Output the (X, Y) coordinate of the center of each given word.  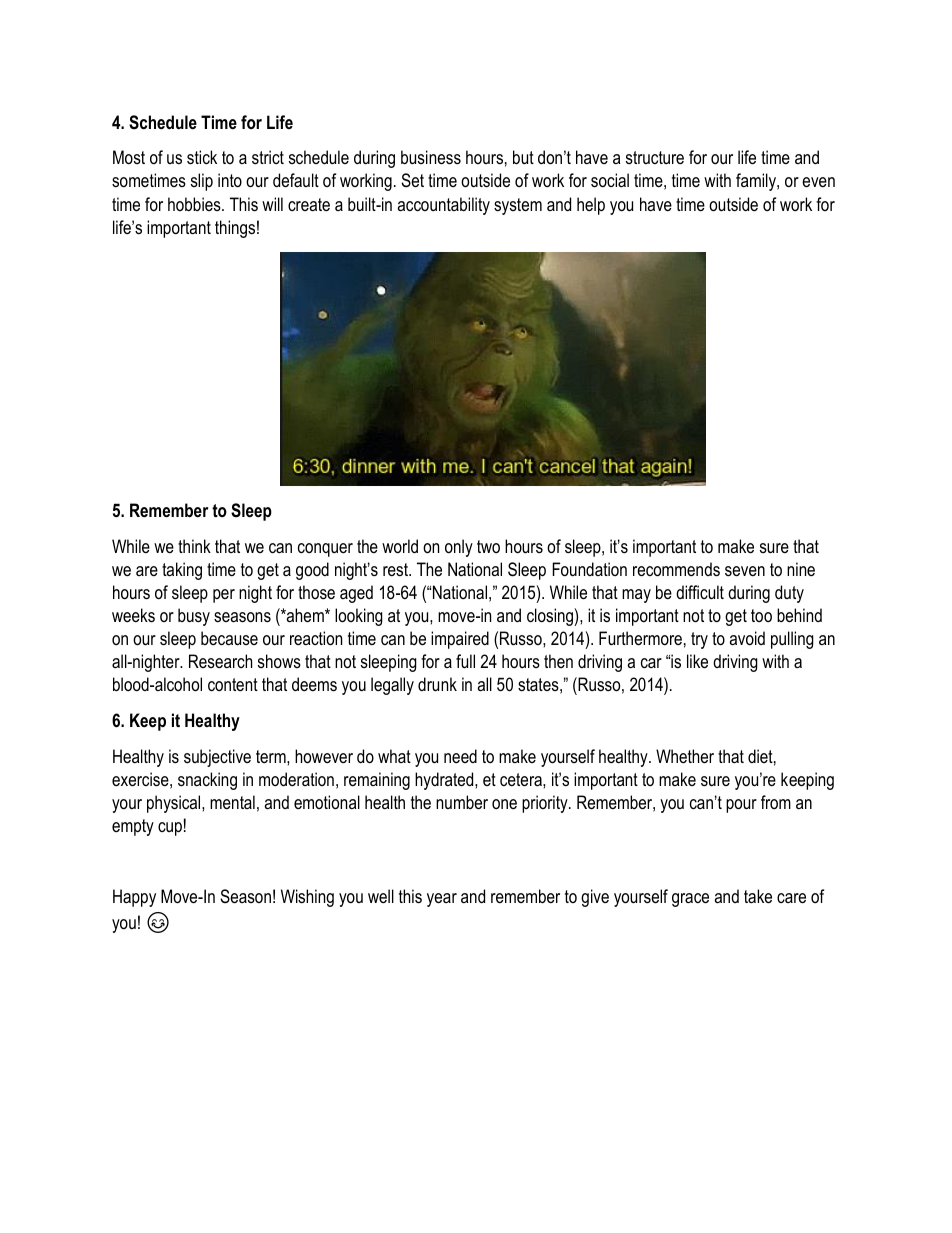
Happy (134, 898)
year (442, 900)
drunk (437, 684)
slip (202, 182)
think (194, 546)
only (459, 548)
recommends (676, 569)
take (758, 896)
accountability (443, 206)
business (431, 157)
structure (655, 157)
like (697, 661)
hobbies (195, 204)
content (233, 684)
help (591, 206)
